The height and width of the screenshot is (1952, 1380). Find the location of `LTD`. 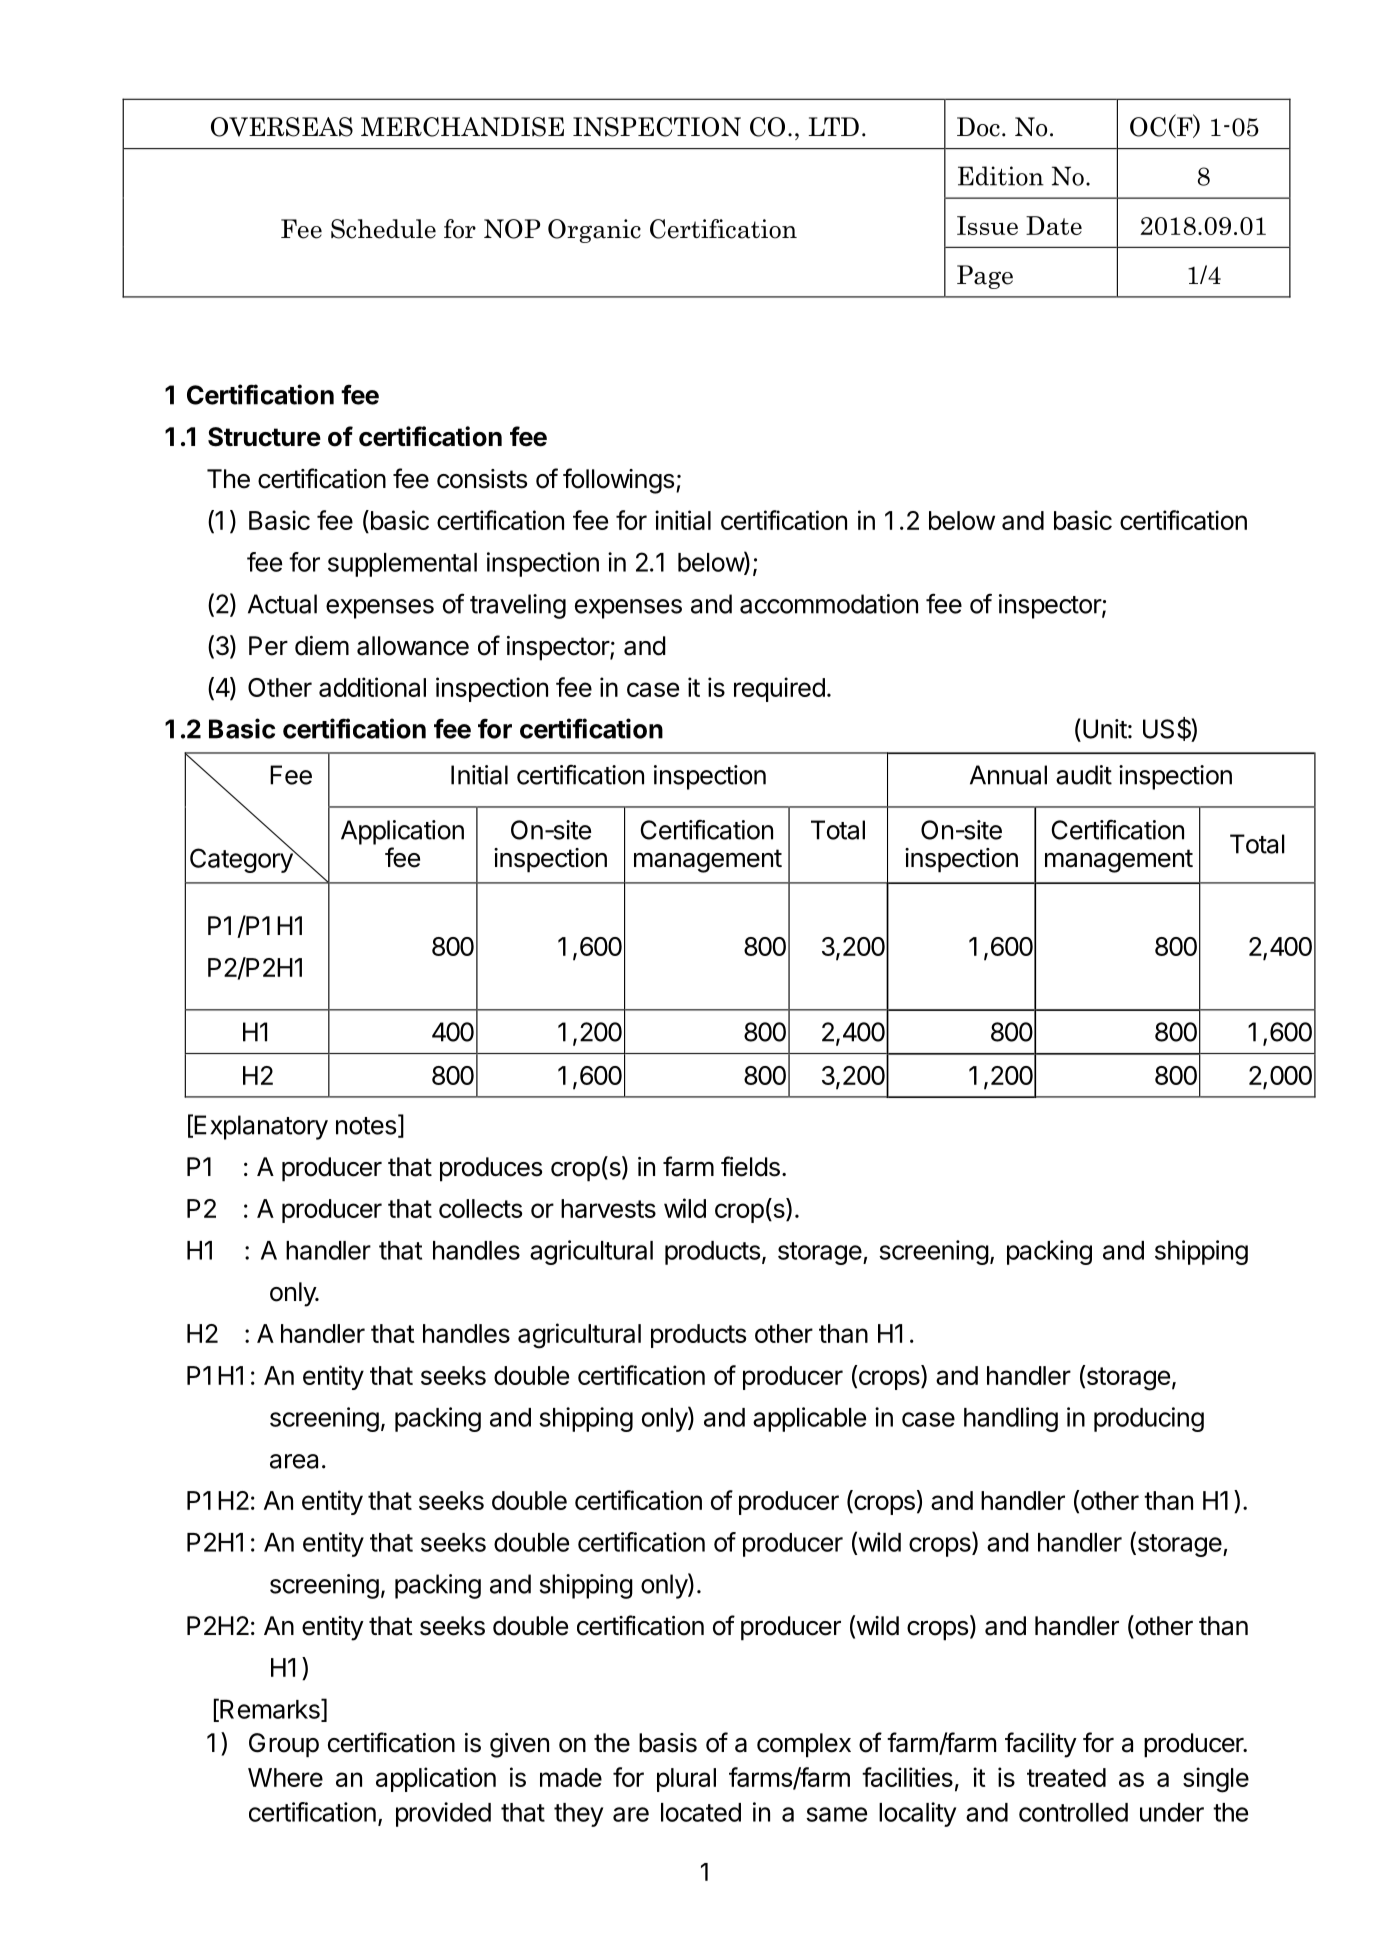

LTD is located at coordinates (834, 126).
